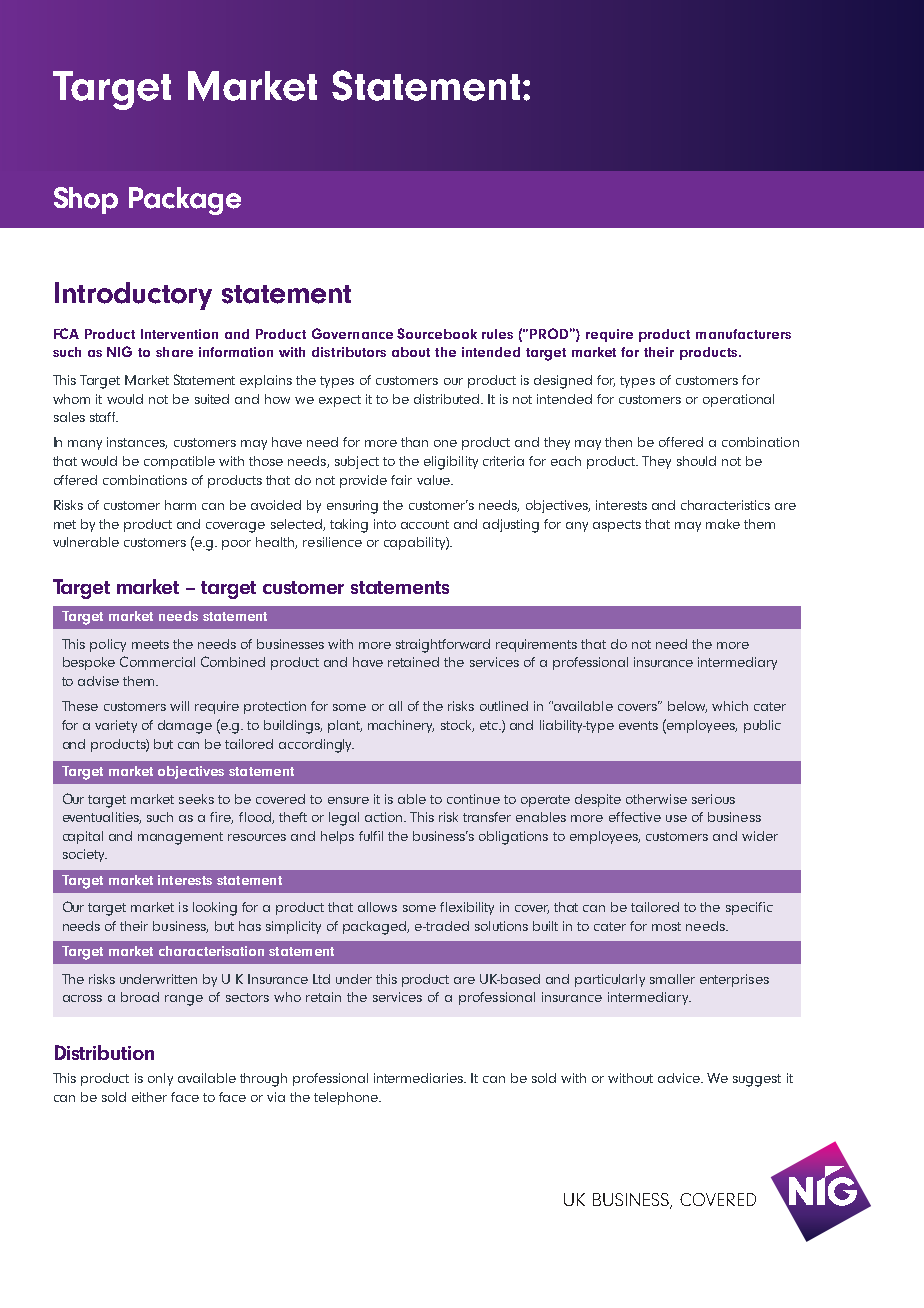 This screenshot has width=924, height=1308. What do you see at coordinates (104, 417) in the screenshot?
I see `staff` at bounding box center [104, 417].
